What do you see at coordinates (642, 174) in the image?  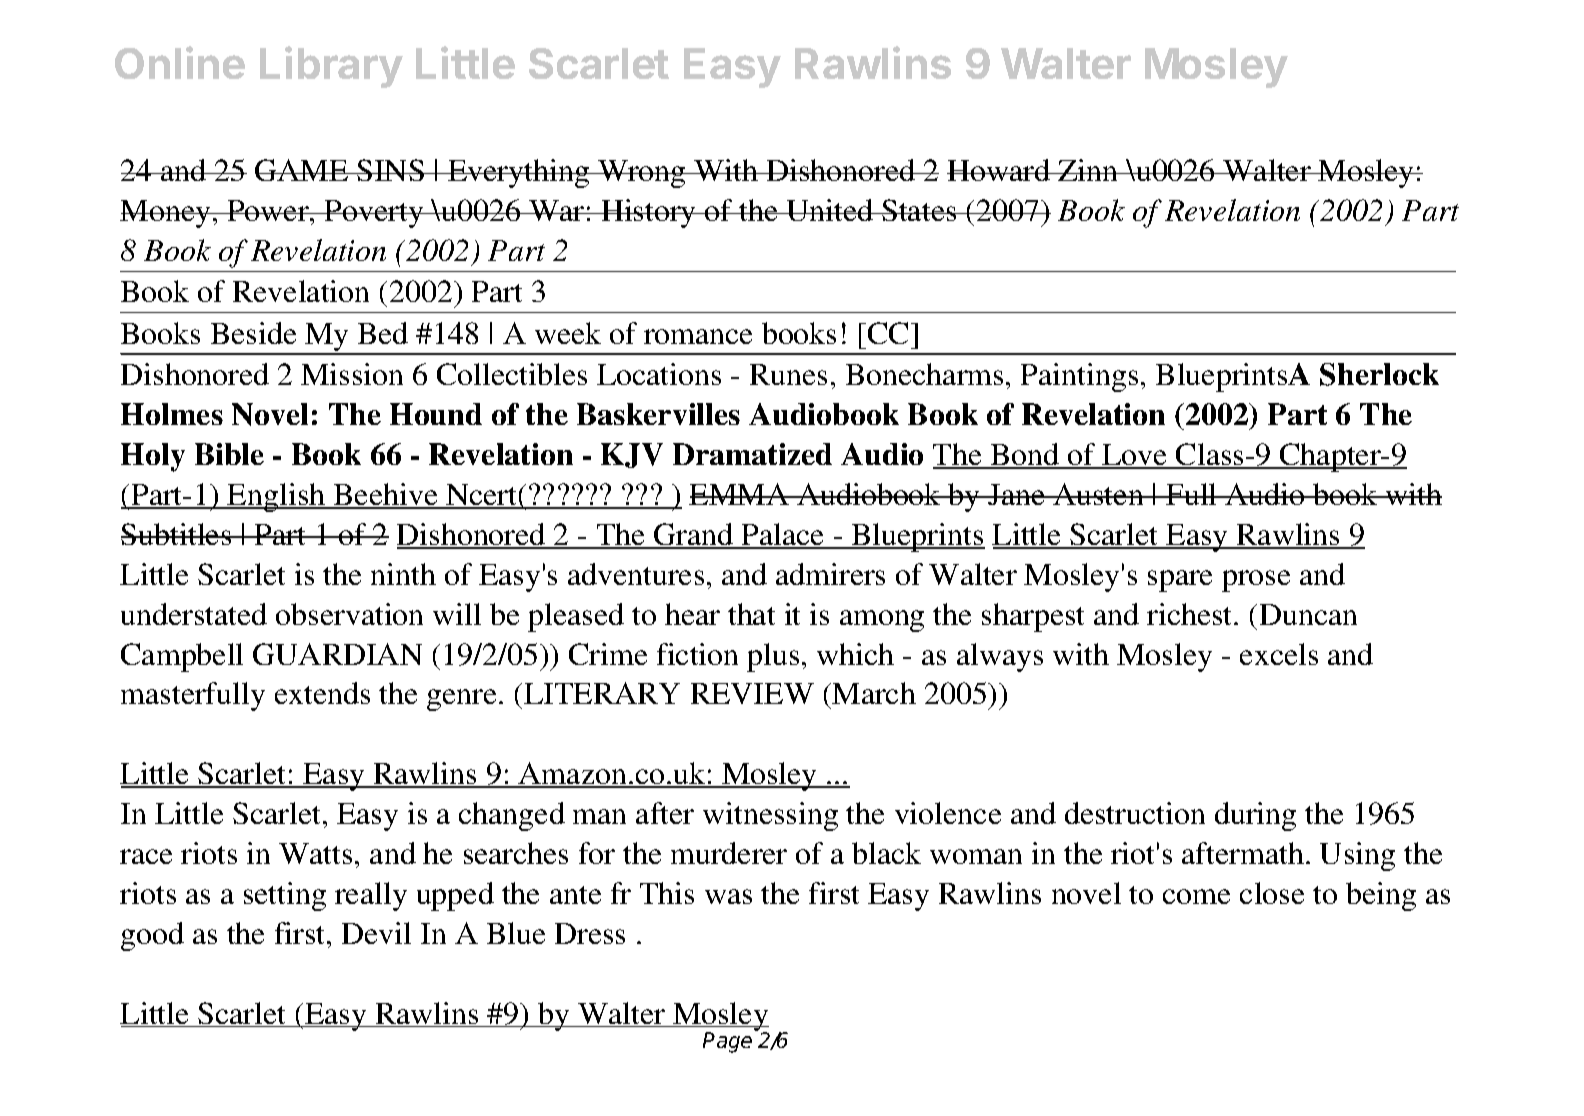 I see `Wrong` at bounding box center [642, 174].
